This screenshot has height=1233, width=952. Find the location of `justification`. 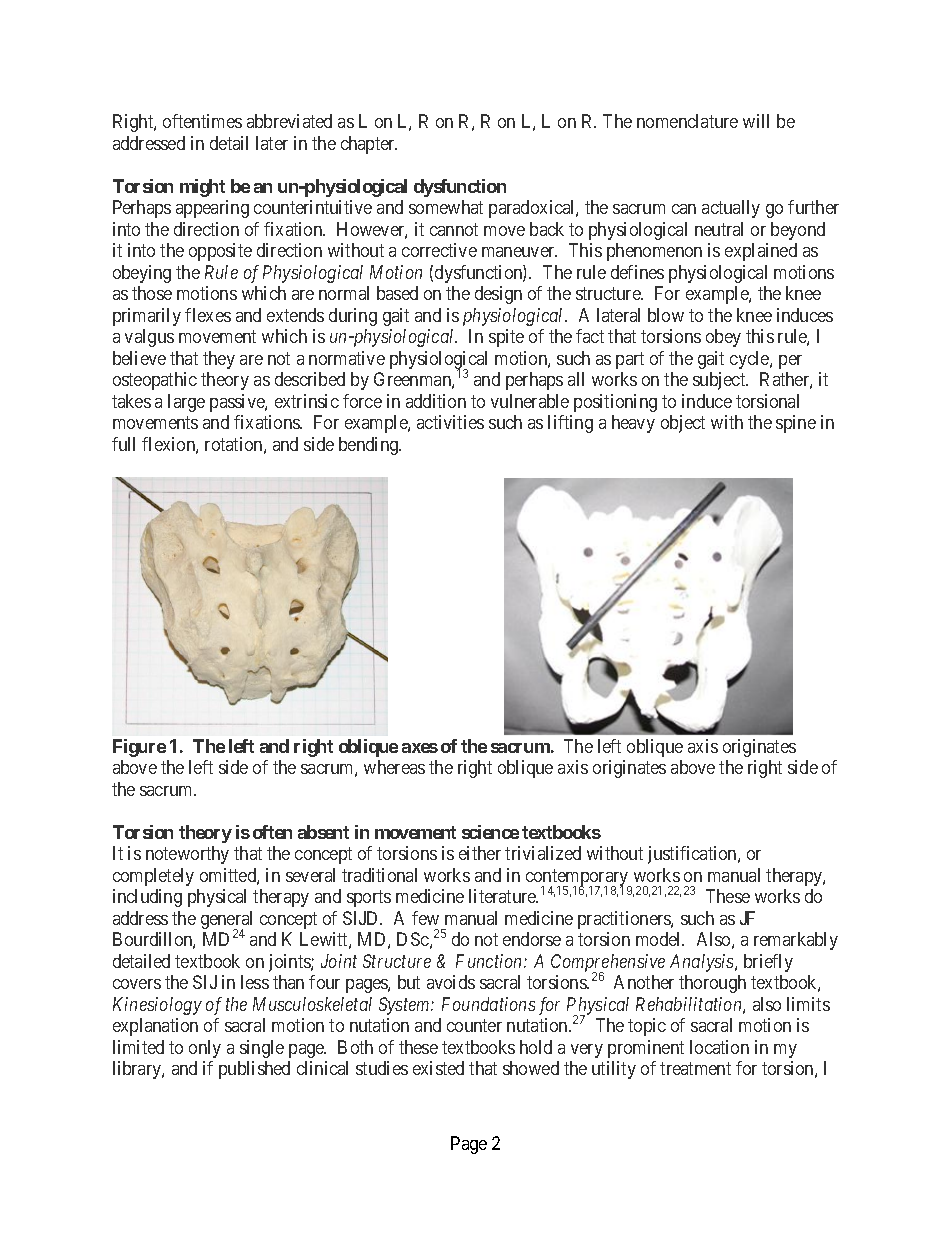

justification is located at coordinates (693, 855).
